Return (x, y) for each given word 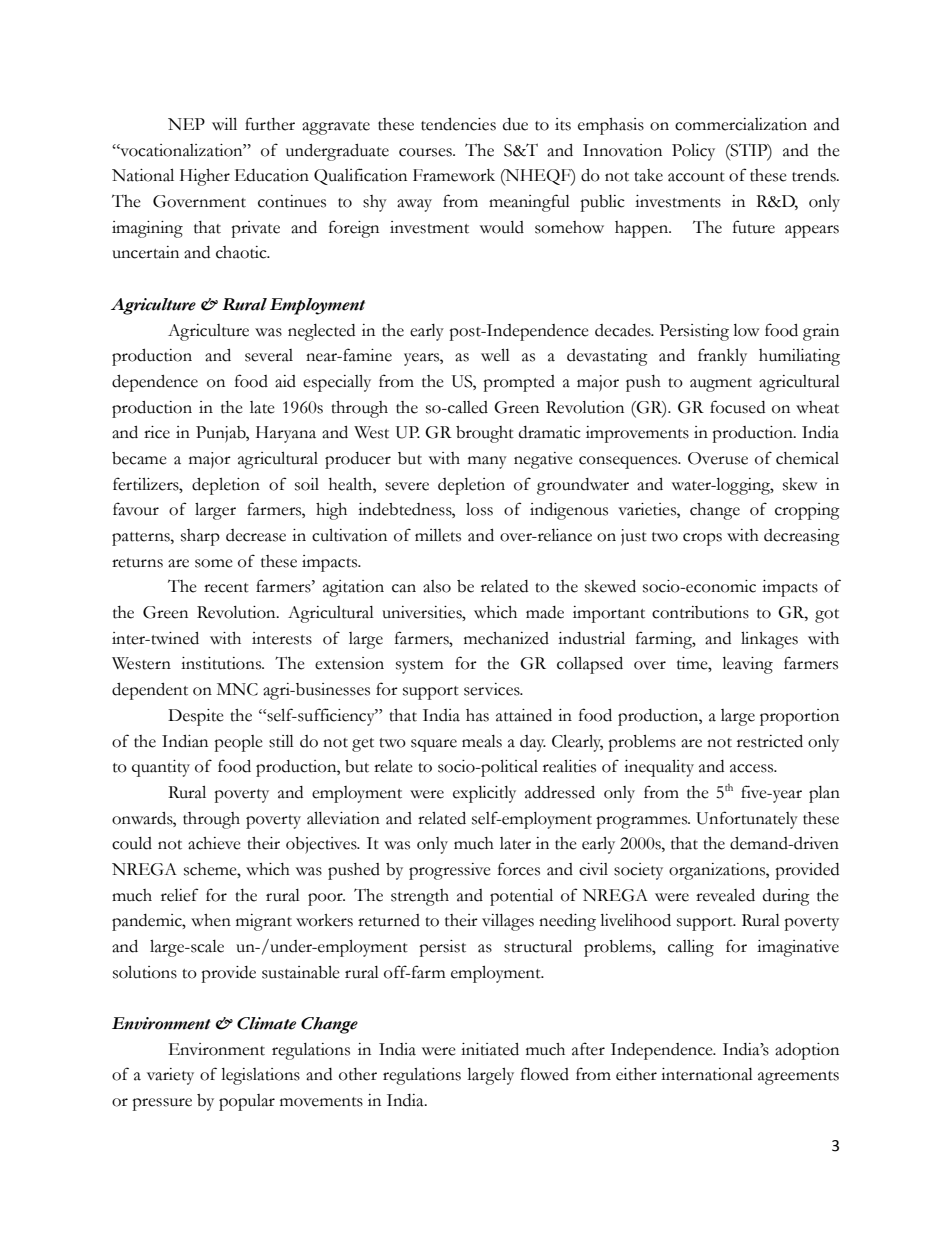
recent (226, 588)
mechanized (506, 638)
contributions (700, 612)
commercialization (741, 124)
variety (170, 1076)
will (224, 124)
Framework (454, 175)
